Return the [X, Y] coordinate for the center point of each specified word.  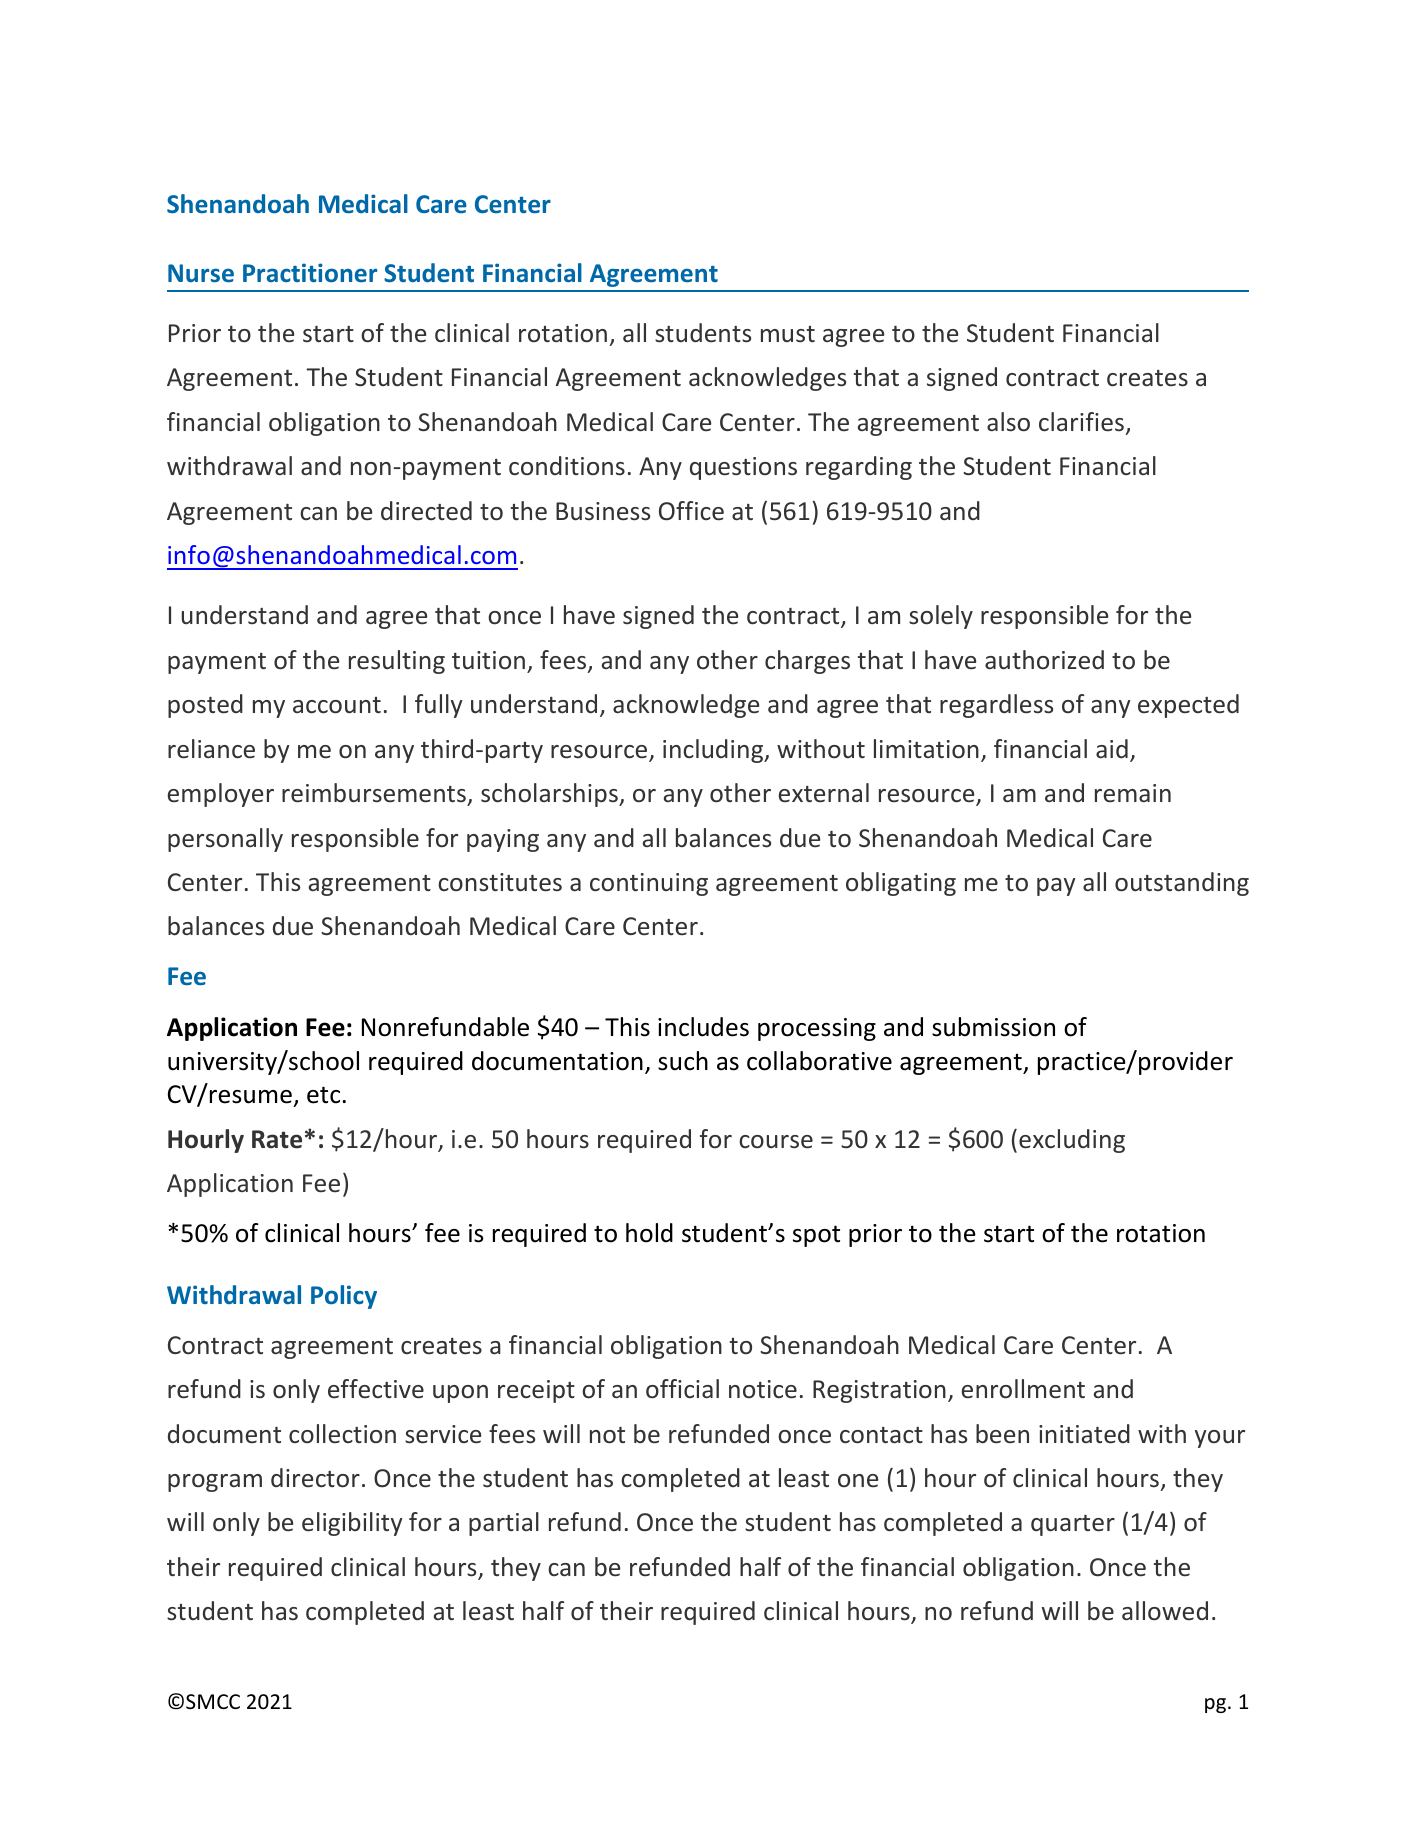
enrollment [1023, 1389]
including [714, 751]
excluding [1072, 1141]
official [682, 1388]
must [788, 334]
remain [1133, 793]
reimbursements [374, 793]
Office [691, 511]
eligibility [352, 1524]
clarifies [1081, 422]
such [683, 1061]
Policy [344, 1297]
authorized [1044, 660]
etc [323, 1095]
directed [426, 511]
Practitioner [310, 272]
